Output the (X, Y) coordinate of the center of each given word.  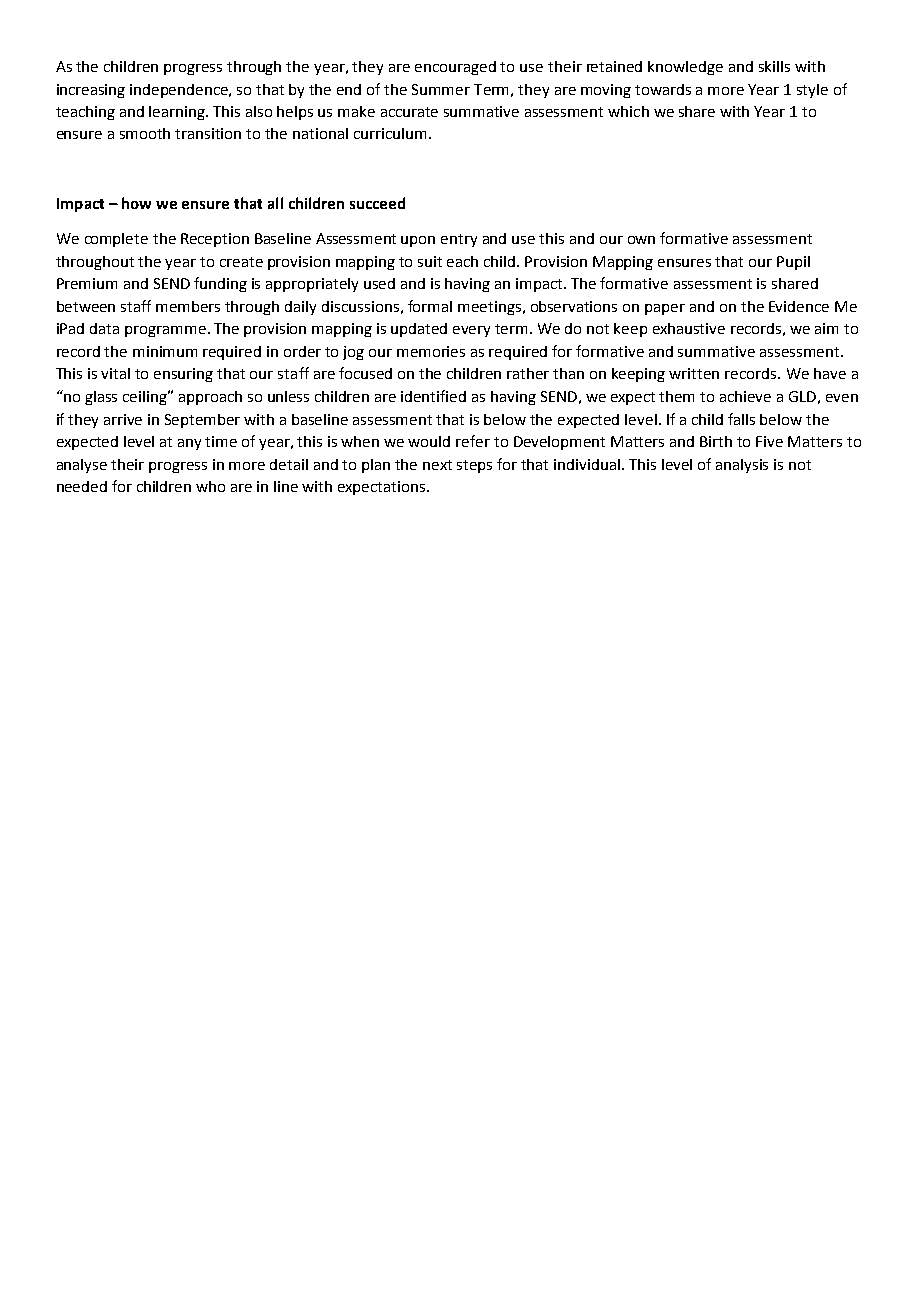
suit (430, 261)
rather (528, 373)
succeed (377, 203)
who (210, 486)
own (641, 240)
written (694, 373)
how (136, 203)
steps (474, 466)
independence (180, 91)
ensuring (183, 375)
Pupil (793, 263)
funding (220, 284)
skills (774, 66)
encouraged (455, 68)
